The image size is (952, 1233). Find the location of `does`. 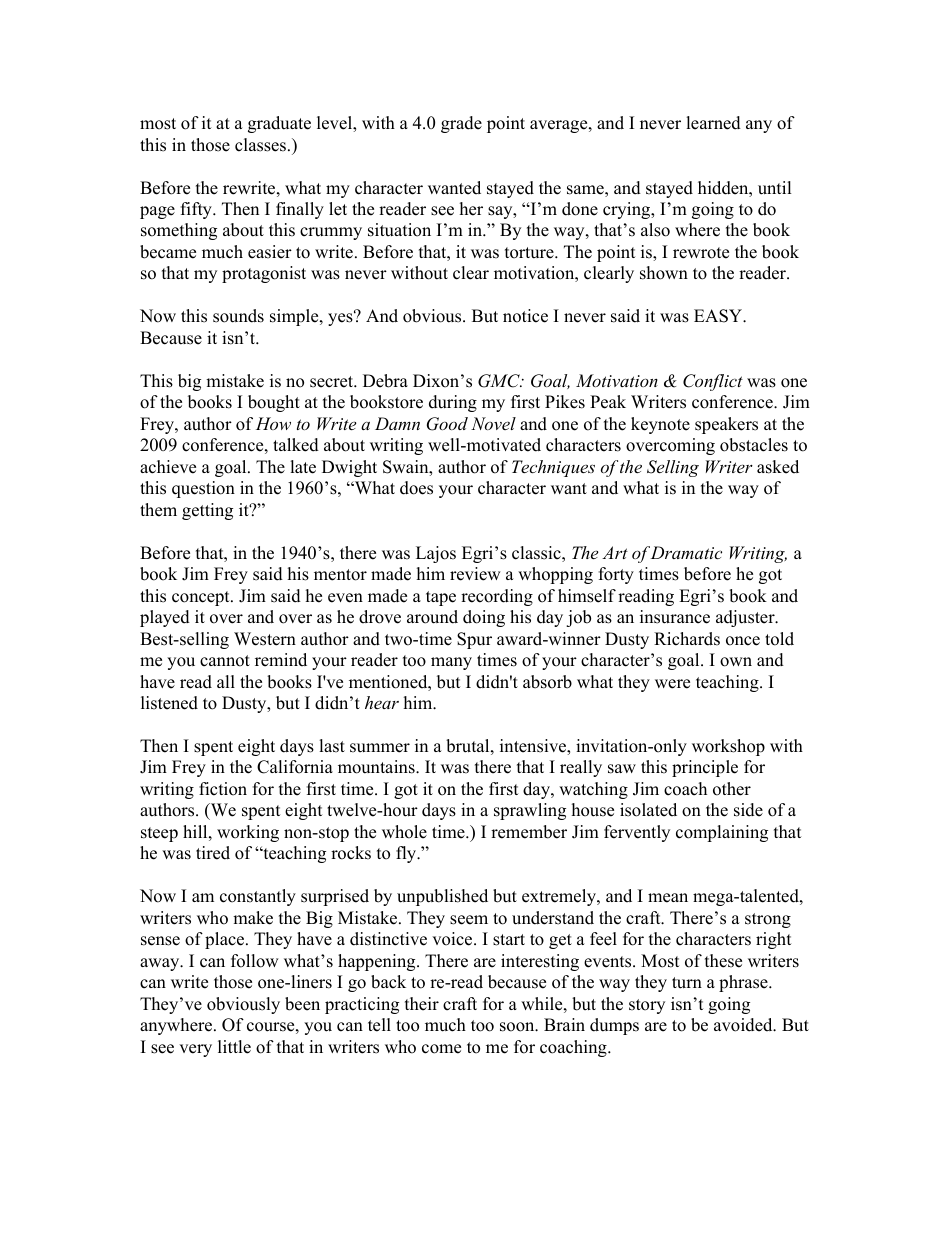

does is located at coordinates (416, 488).
